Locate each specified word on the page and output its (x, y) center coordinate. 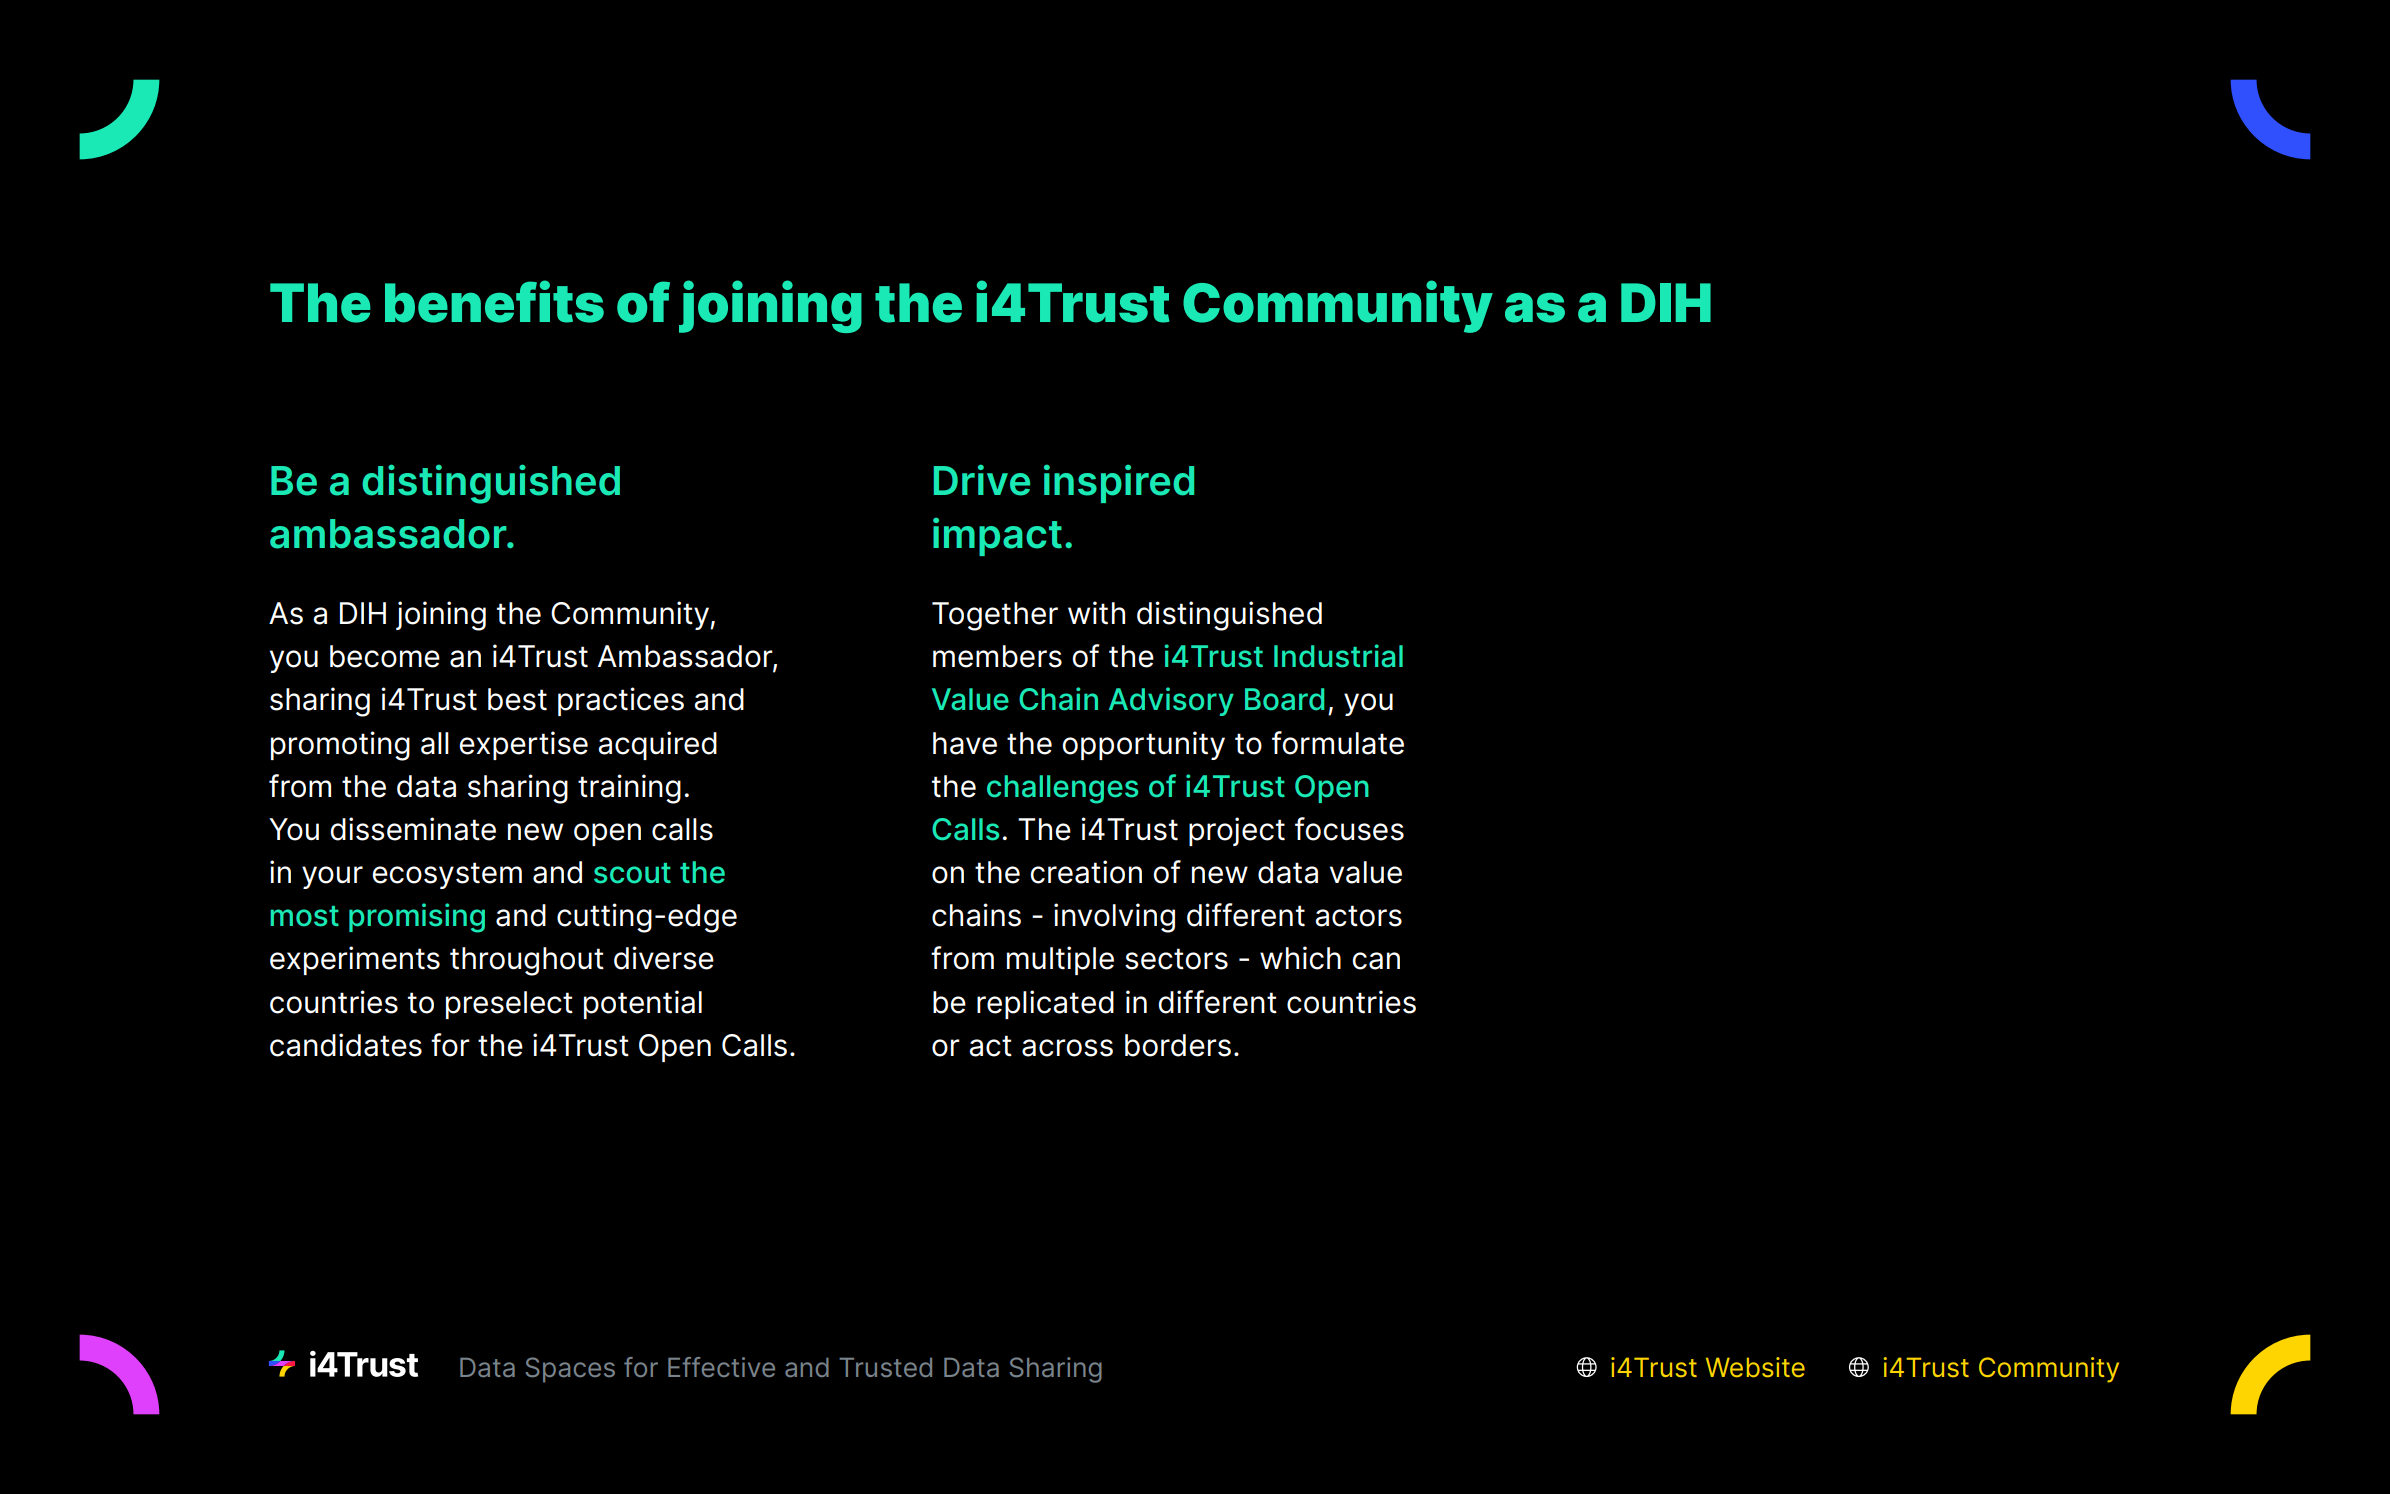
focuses (1349, 829)
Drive (982, 480)
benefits (494, 301)
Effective (721, 1367)
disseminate (413, 829)
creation (1086, 872)
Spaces (570, 1370)
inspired (1119, 484)
